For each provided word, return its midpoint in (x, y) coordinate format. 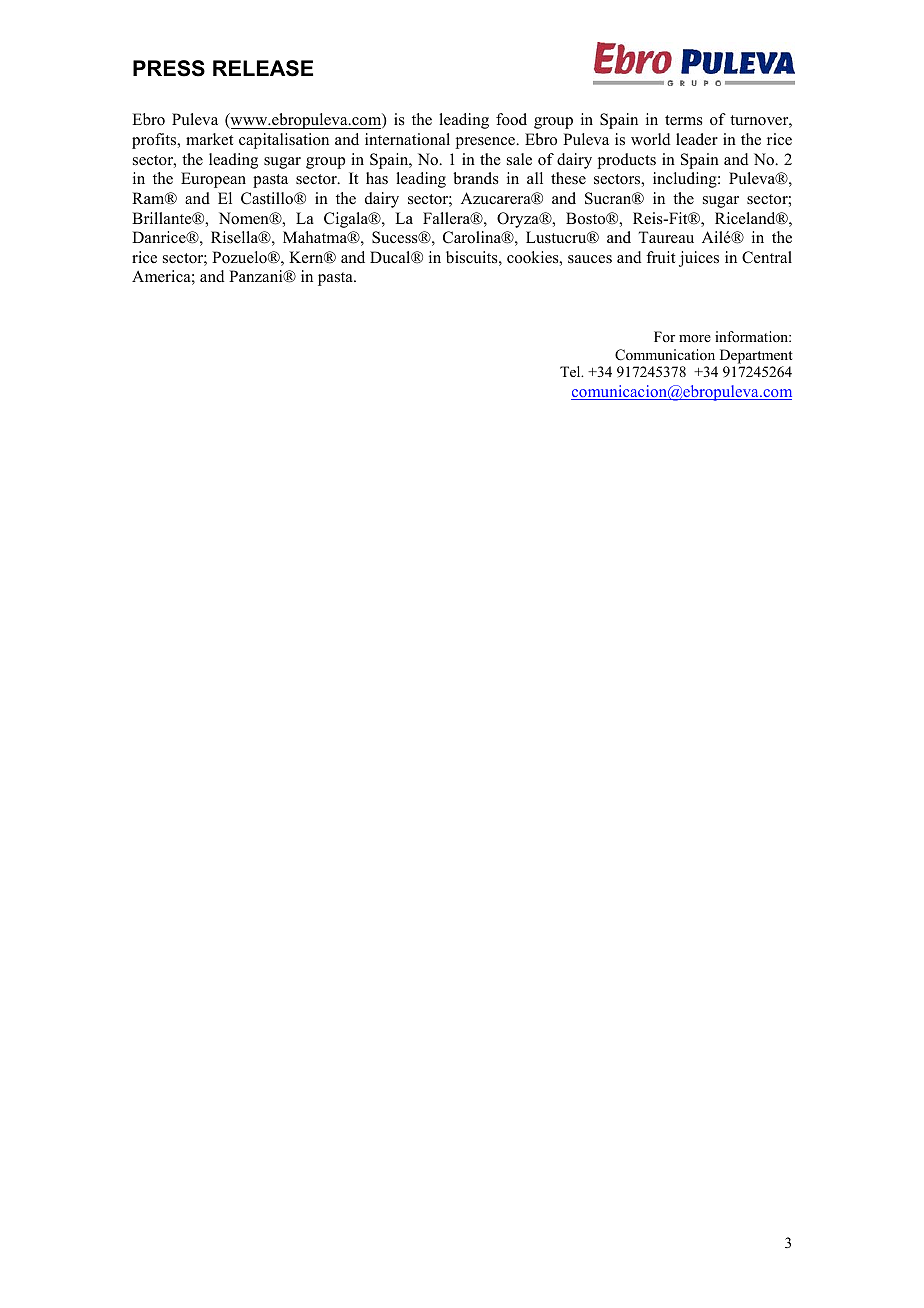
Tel (571, 371)
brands (476, 178)
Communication (665, 355)
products (627, 161)
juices (699, 259)
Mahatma (316, 237)
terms (684, 120)
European (213, 180)
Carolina (473, 237)
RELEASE (263, 68)
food (511, 119)
